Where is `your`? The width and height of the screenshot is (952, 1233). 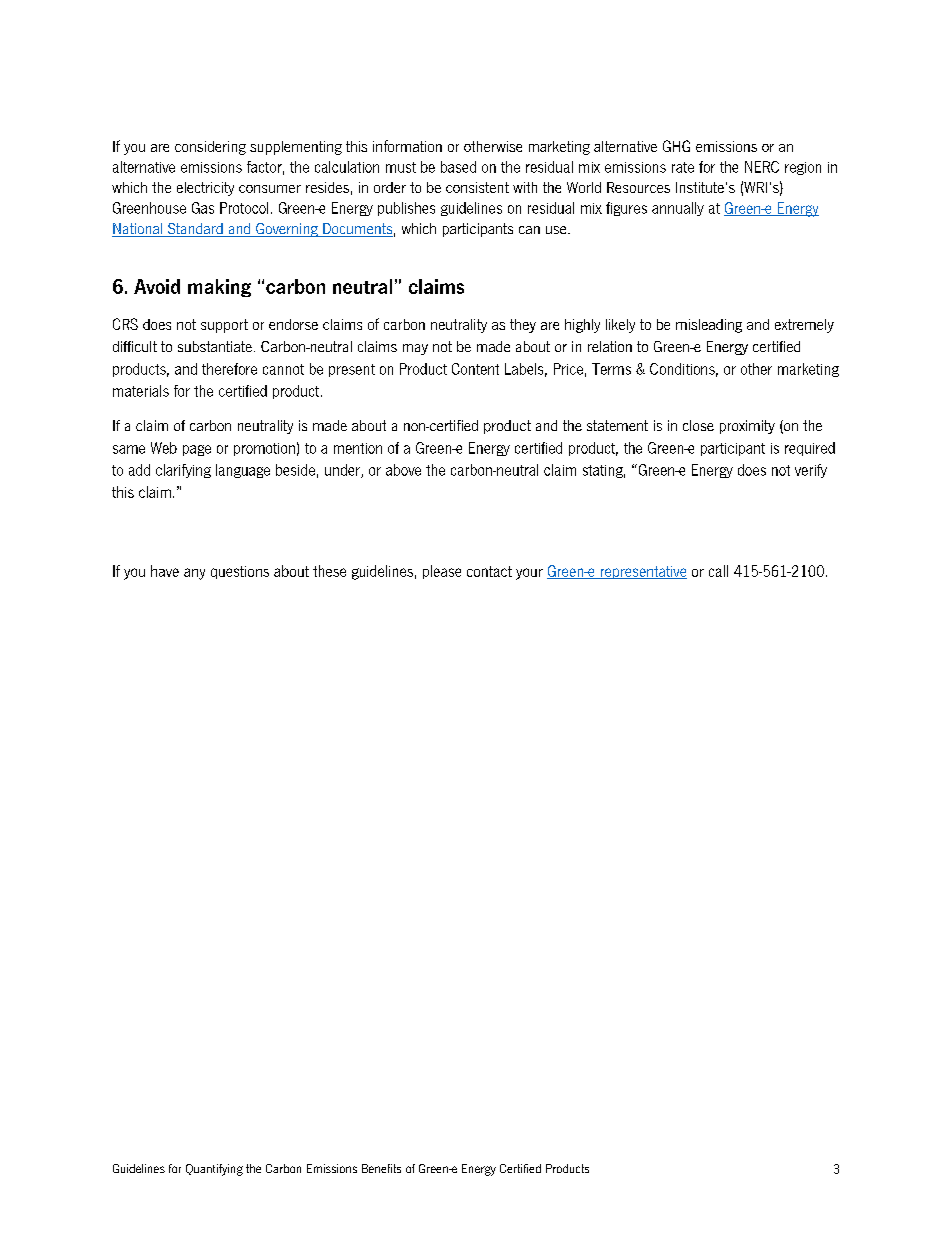 your is located at coordinates (529, 574).
